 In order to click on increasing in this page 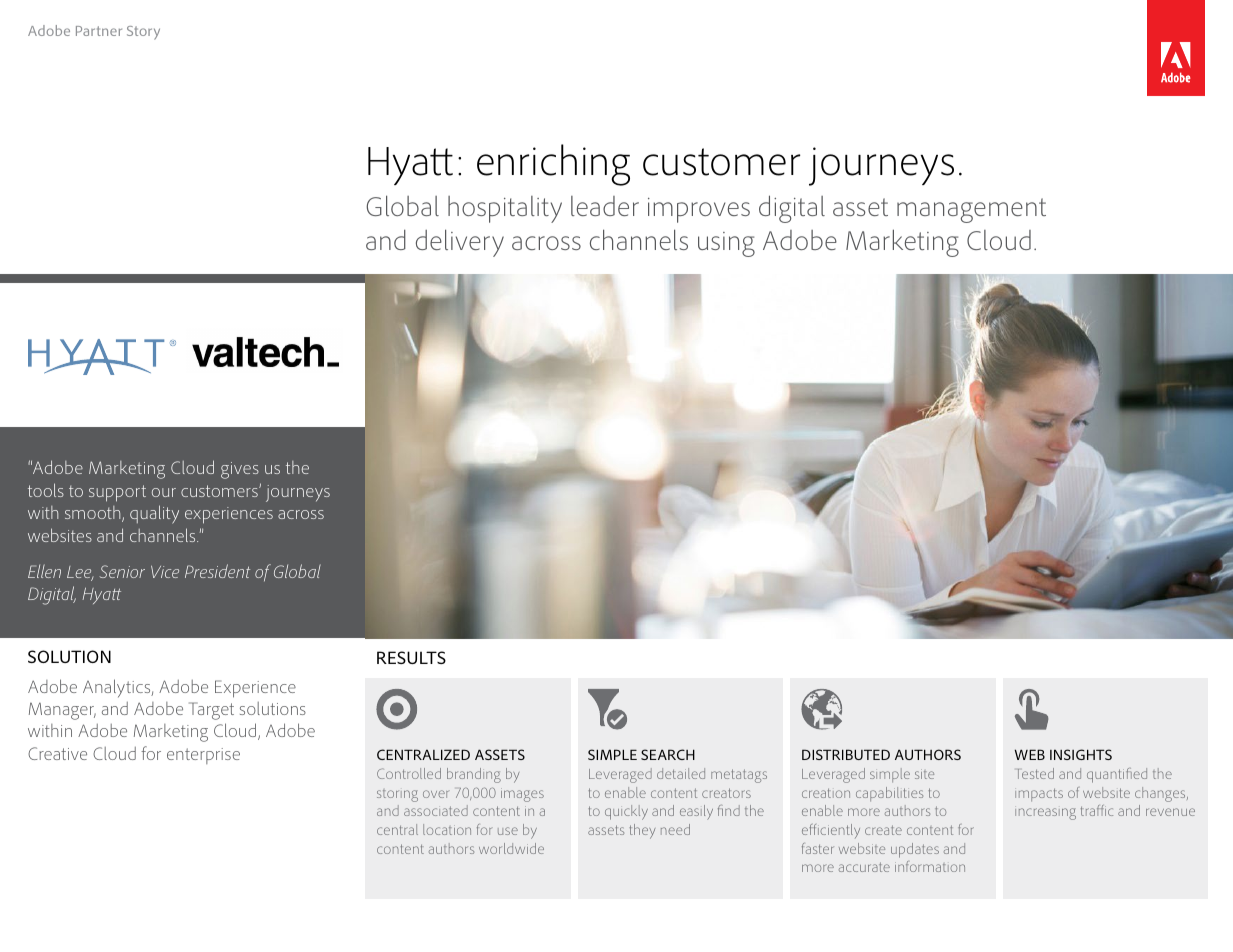, I will do `click(1045, 814)`.
